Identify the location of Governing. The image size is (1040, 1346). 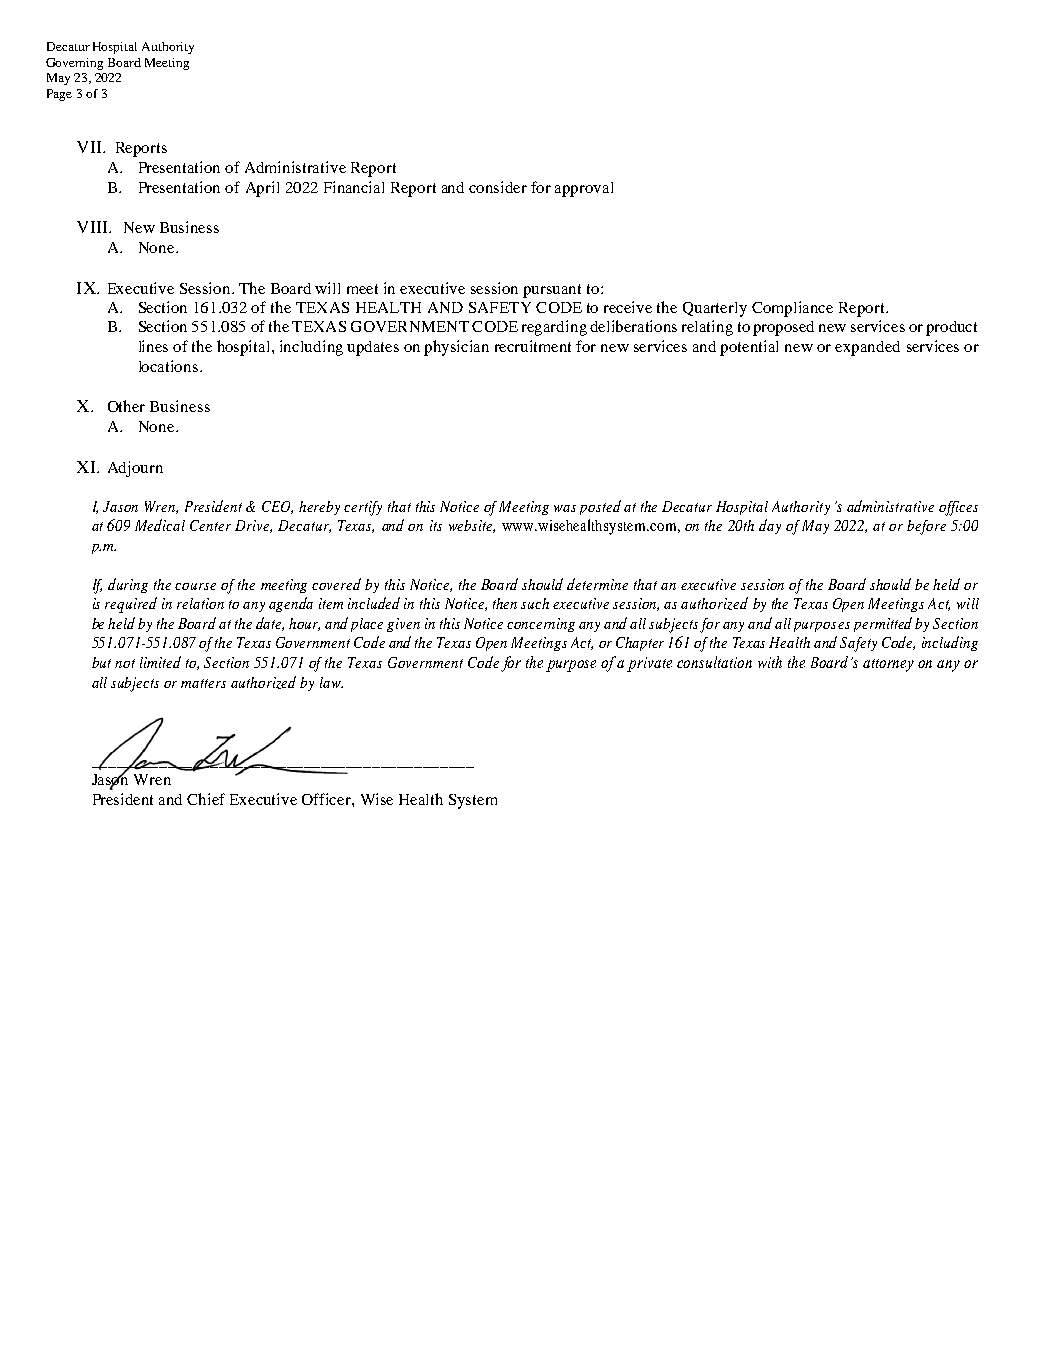
(74, 64).
